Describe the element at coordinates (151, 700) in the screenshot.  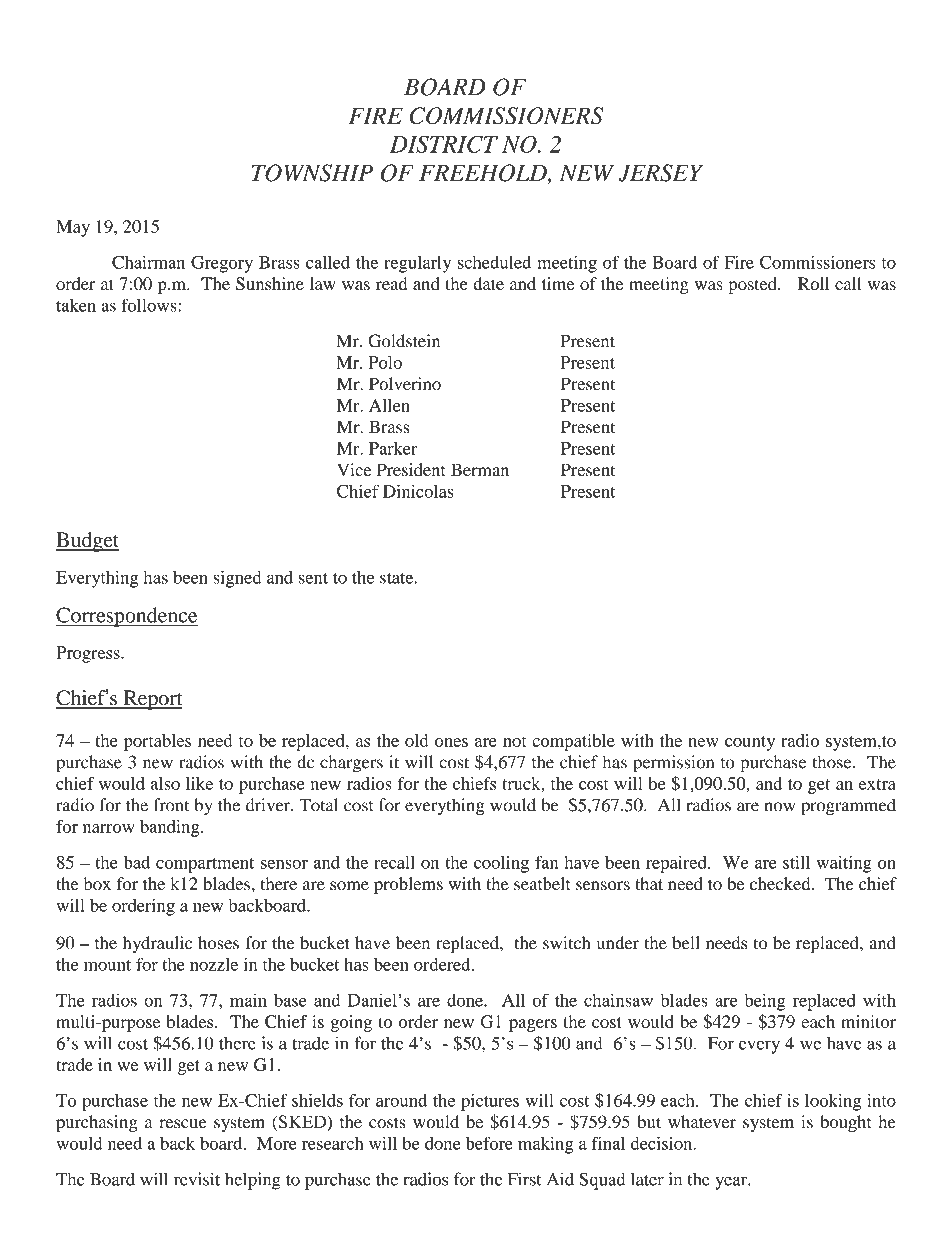
I see `Report` at that location.
